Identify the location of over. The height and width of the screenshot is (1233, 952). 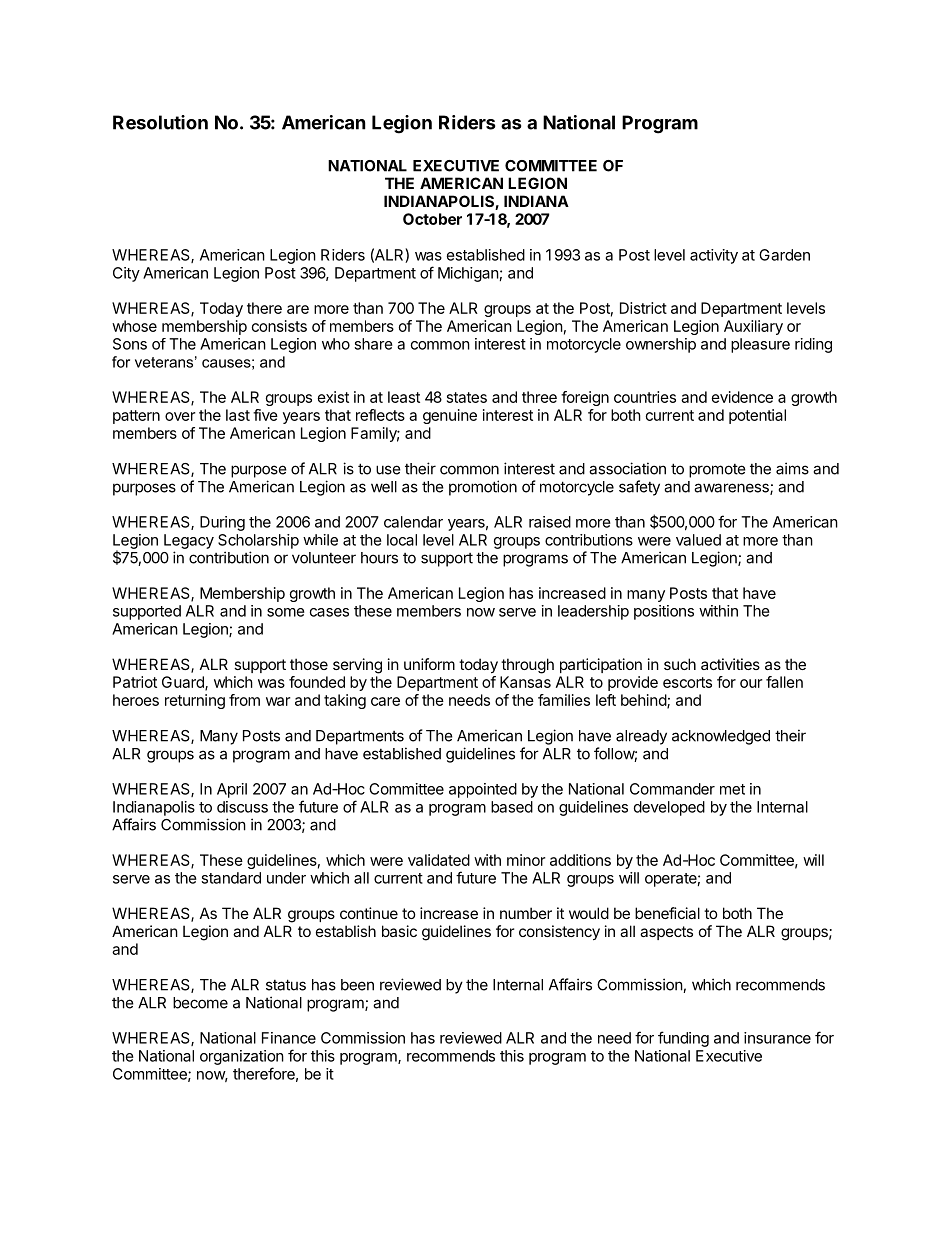
(180, 416).
